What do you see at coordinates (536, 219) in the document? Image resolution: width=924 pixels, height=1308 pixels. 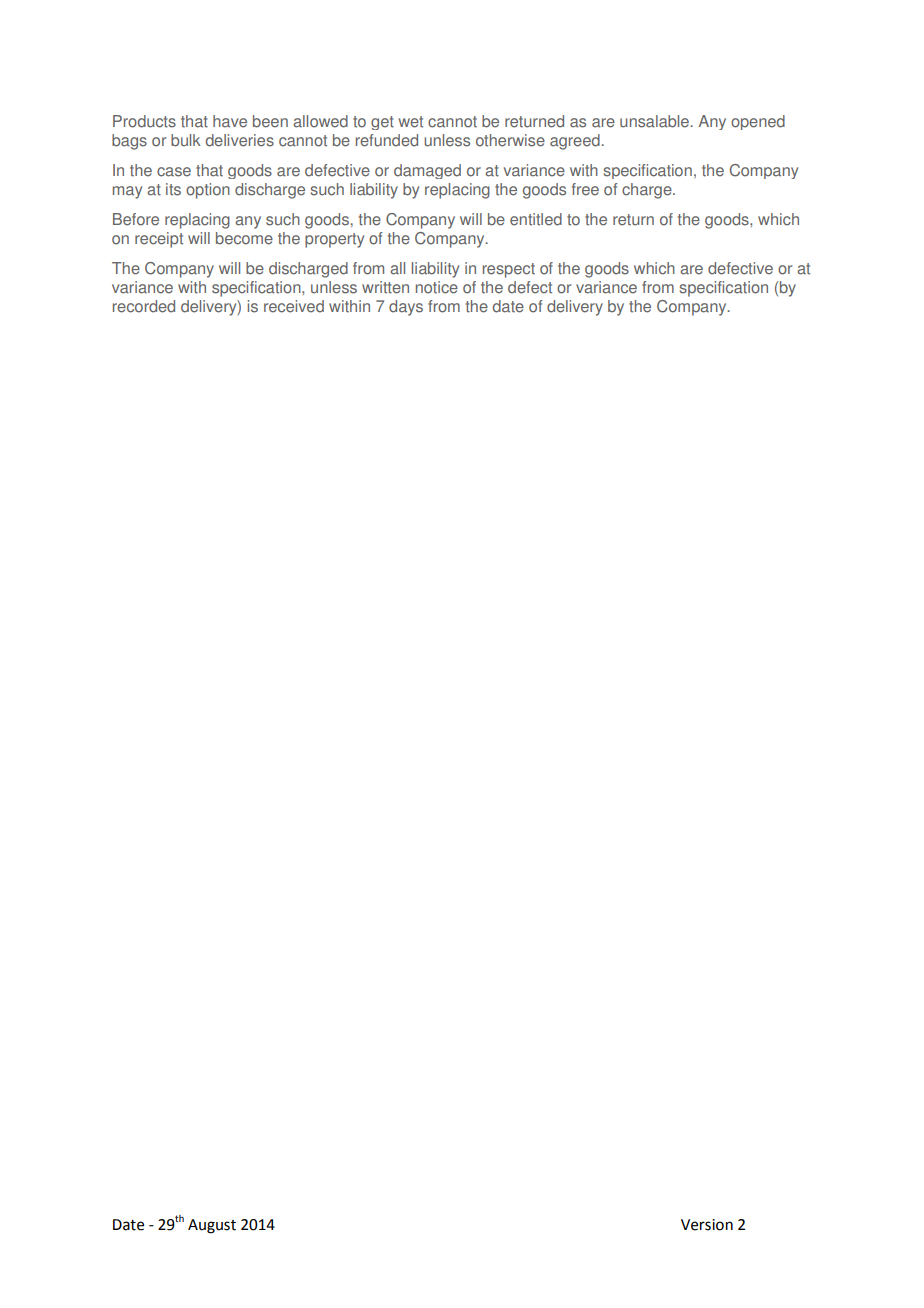 I see `entitled` at bounding box center [536, 219].
